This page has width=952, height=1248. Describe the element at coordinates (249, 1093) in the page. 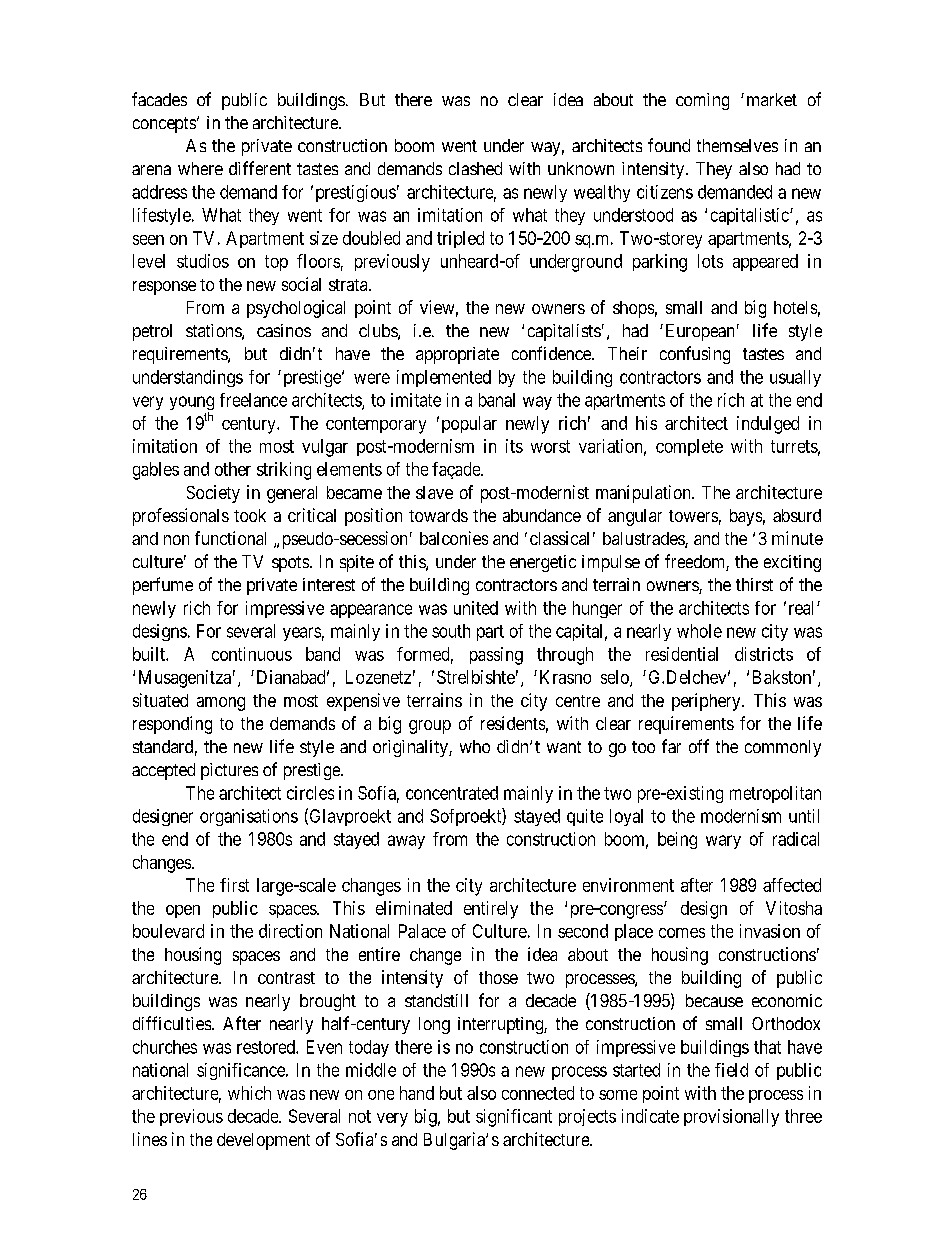

I see `which` at that location.
